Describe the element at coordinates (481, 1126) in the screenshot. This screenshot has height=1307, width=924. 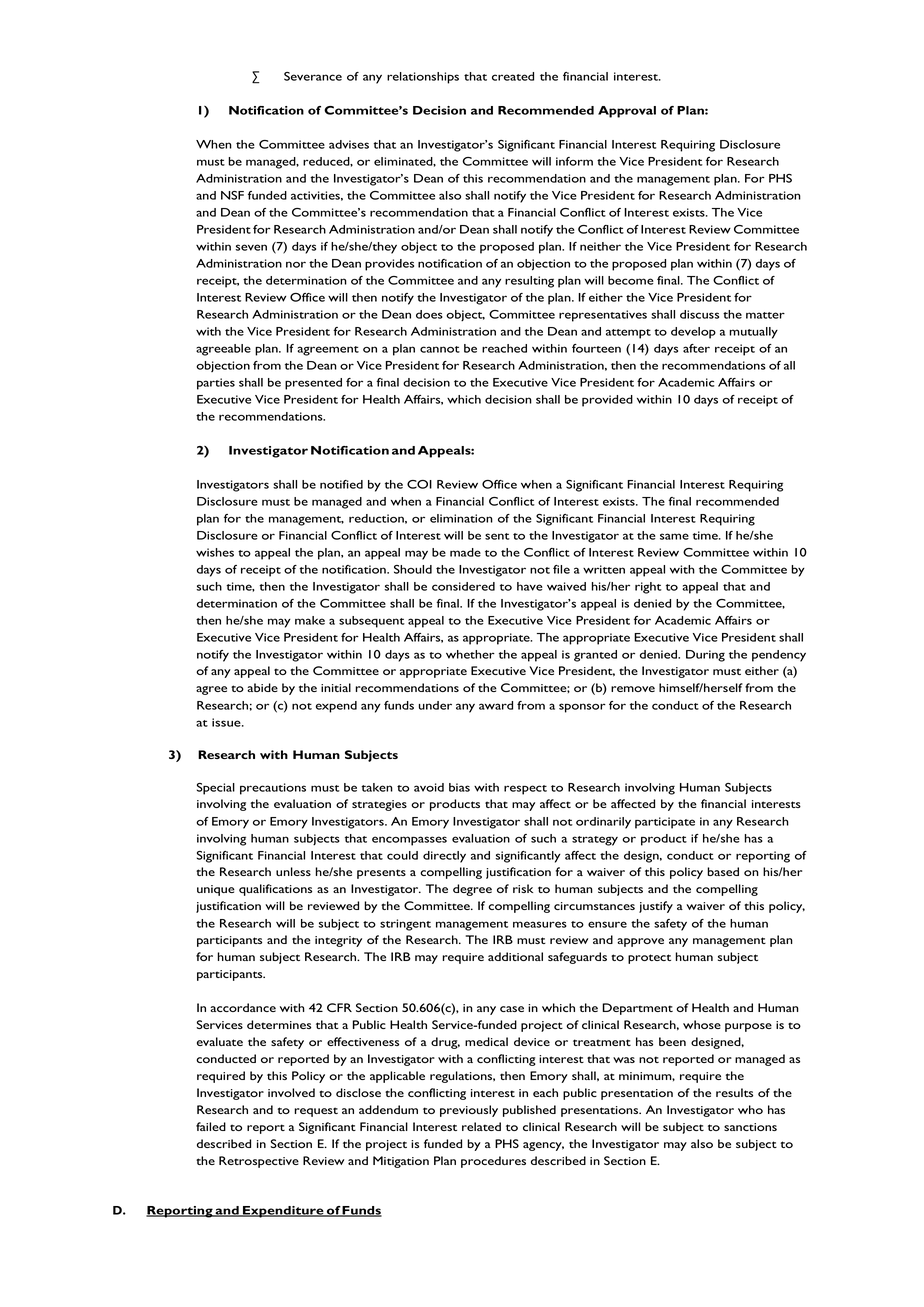
I see `related` at that location.
